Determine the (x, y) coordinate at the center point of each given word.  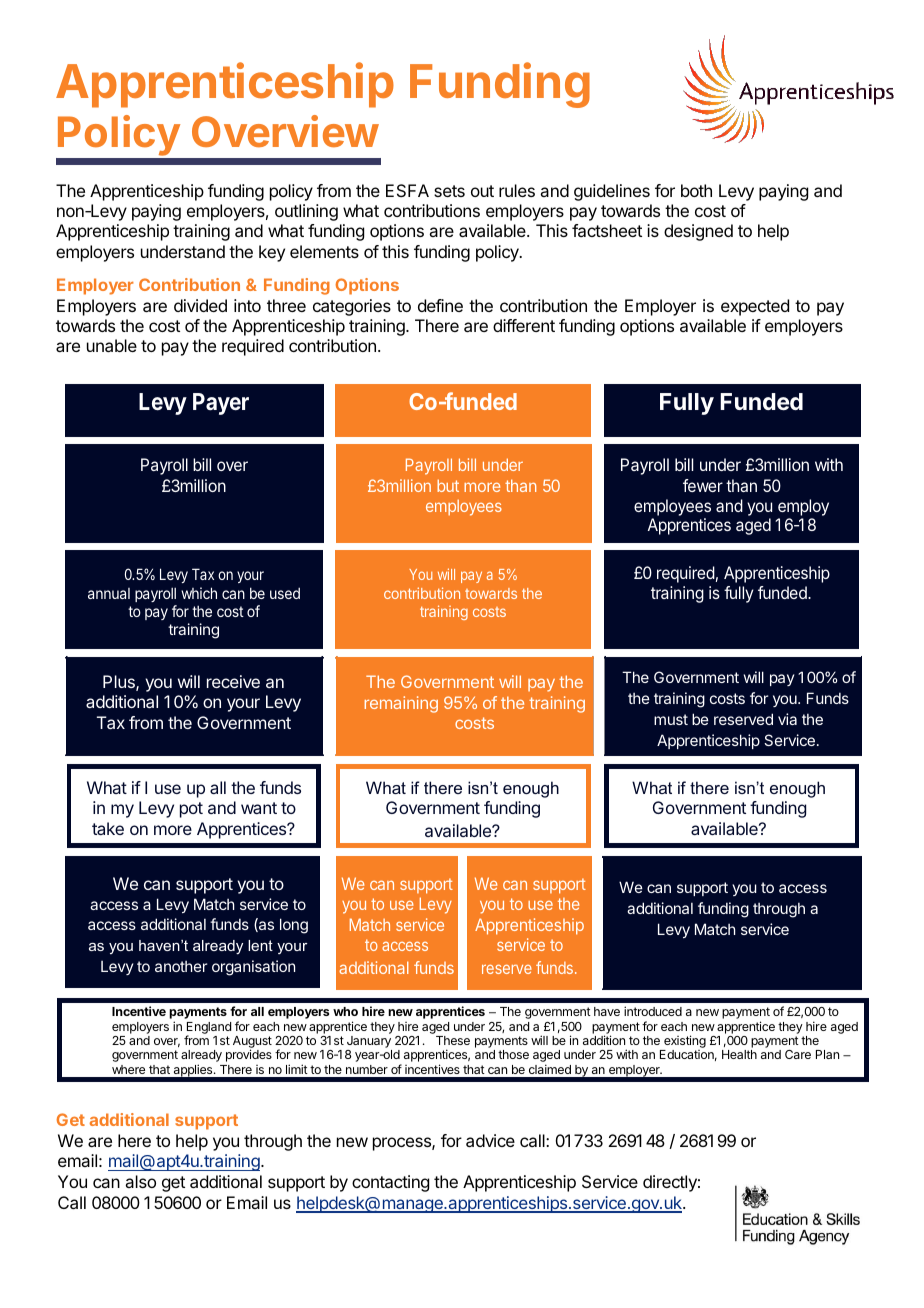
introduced (653, 1011)
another (181, 966)
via (787, 719)
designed (698, 232)
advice (490, 1140)
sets (449, 191)
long (294, 926)
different (524, 325)
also (140, 1181)
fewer (703, 485)
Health (739, 1054)
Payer (221, 404)
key (272, 253)
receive (233, 681)
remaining (401, 704)
